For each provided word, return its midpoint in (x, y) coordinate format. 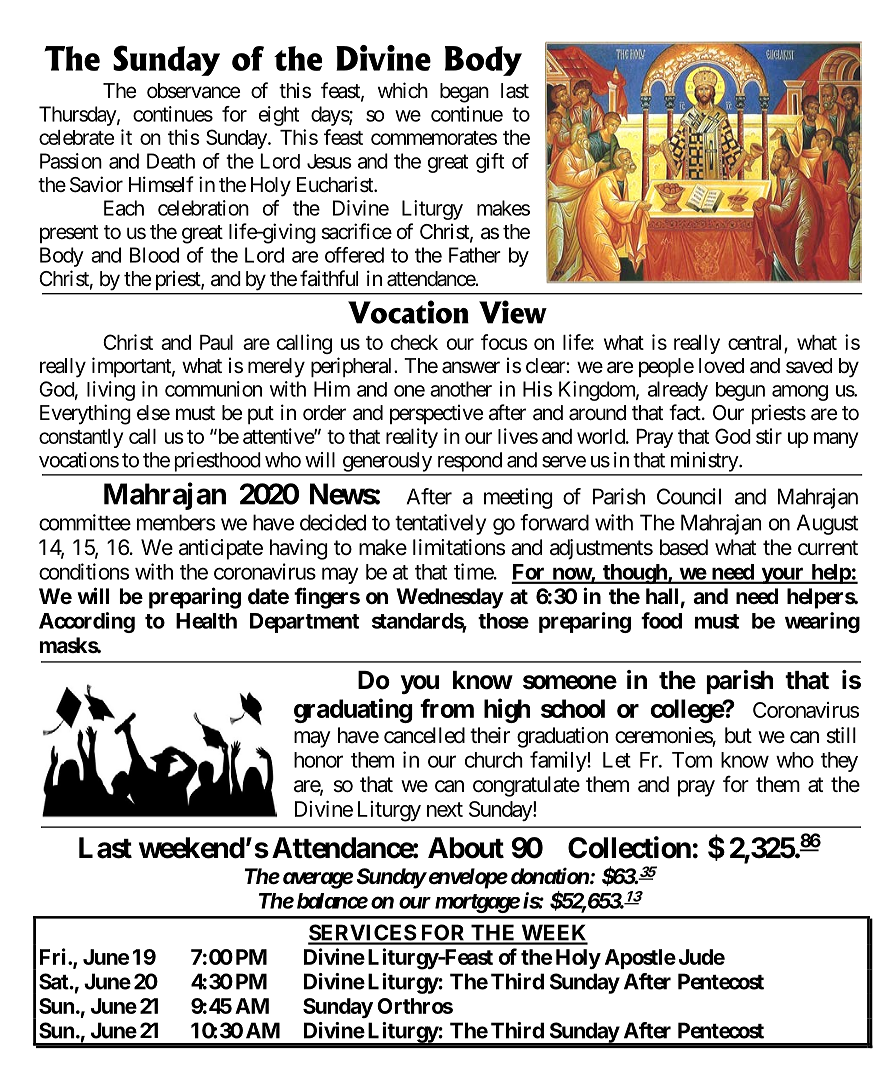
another (461, 389)
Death (171, 161)
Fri (54, 956)
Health (206, 621)
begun (740, 391)
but (738, 735)
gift (490, 163)
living (111, 391)
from (447, 708)
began (464, 93)
